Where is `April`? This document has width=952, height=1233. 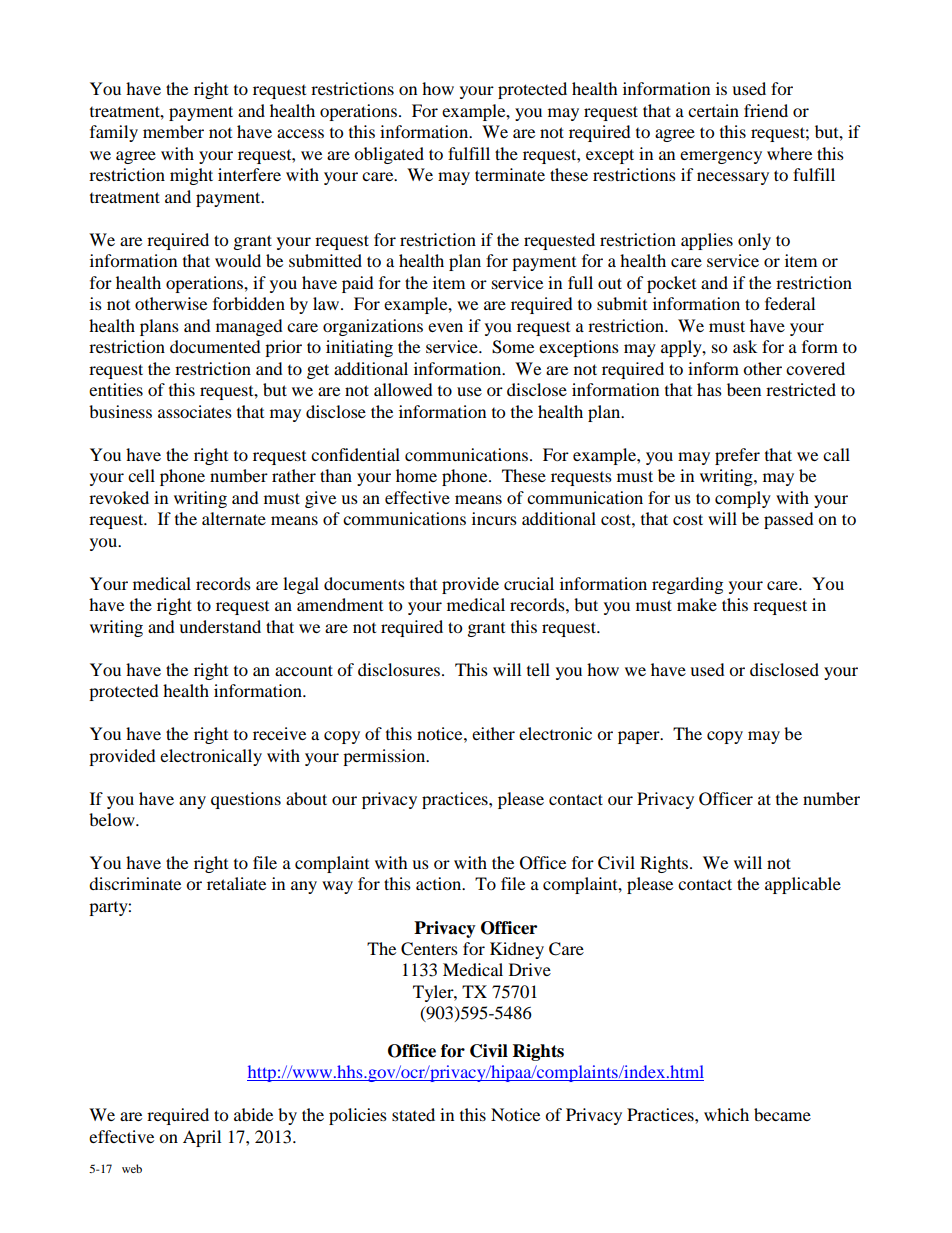
April is located at coordinates (202, 1138).
